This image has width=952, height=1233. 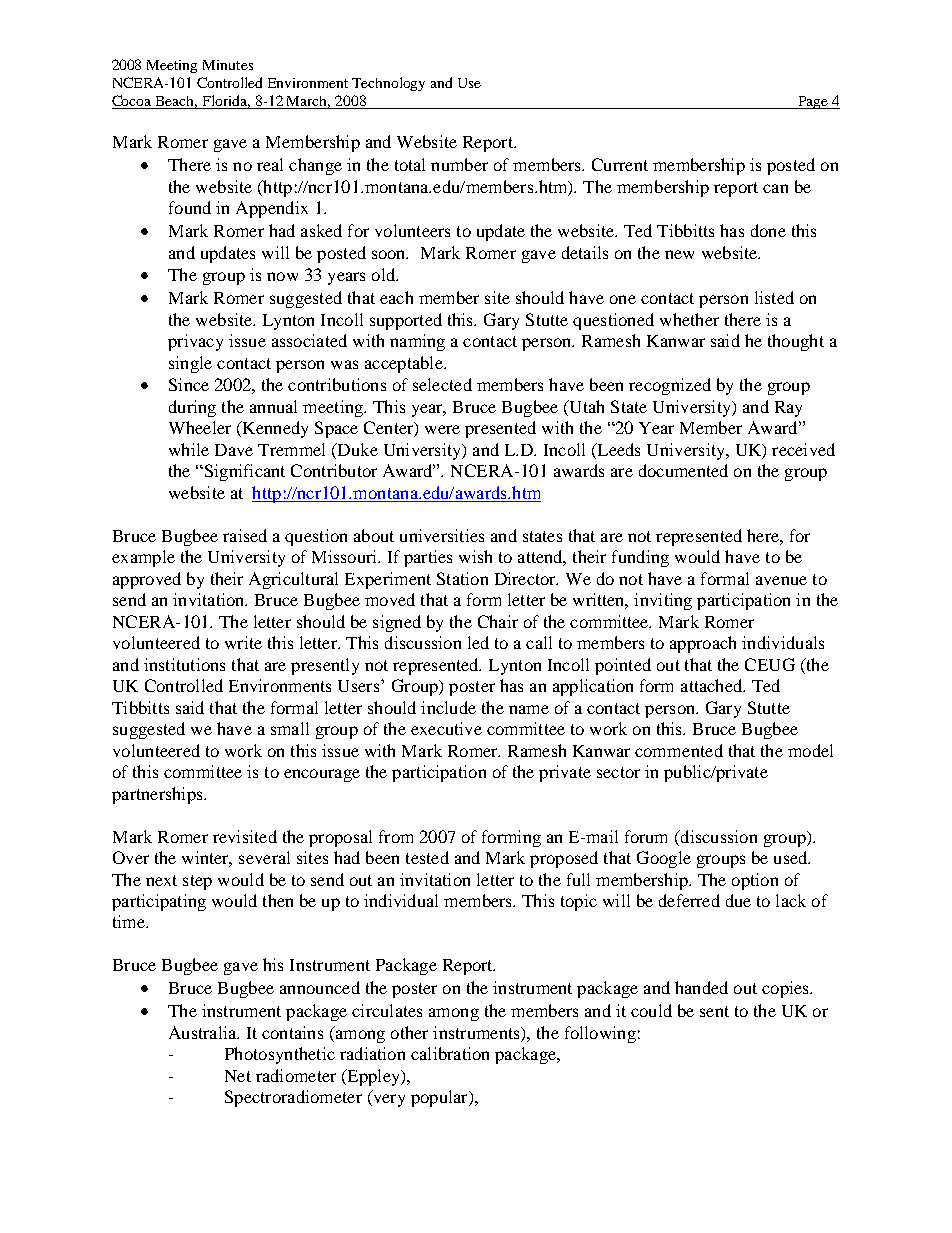 What do you see at coordinates (238, 1076) in the image?
I see `Net` at bounding box center [238, 1076].
